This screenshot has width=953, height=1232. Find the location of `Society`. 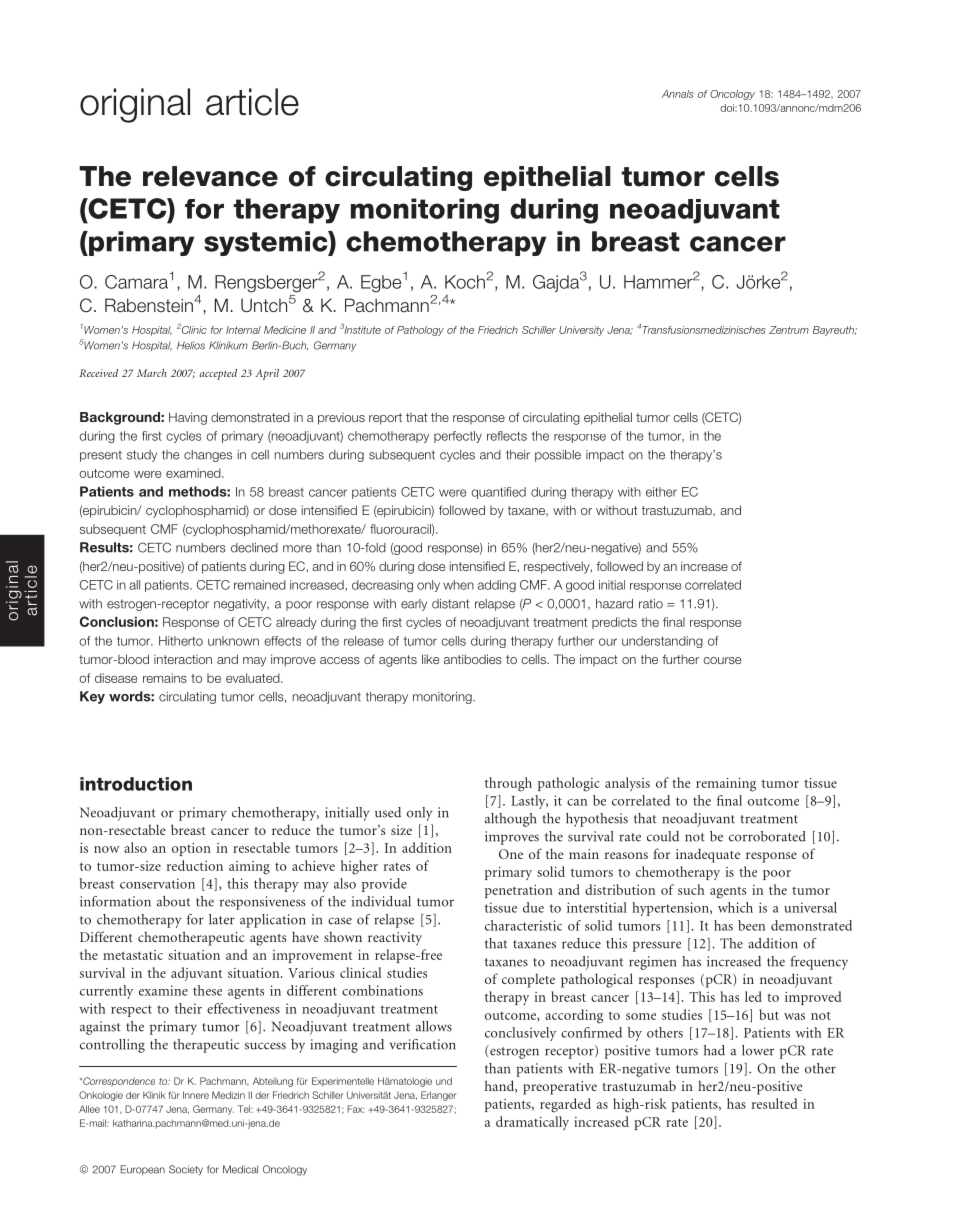

Society is located at coordinates (186, 1170).
